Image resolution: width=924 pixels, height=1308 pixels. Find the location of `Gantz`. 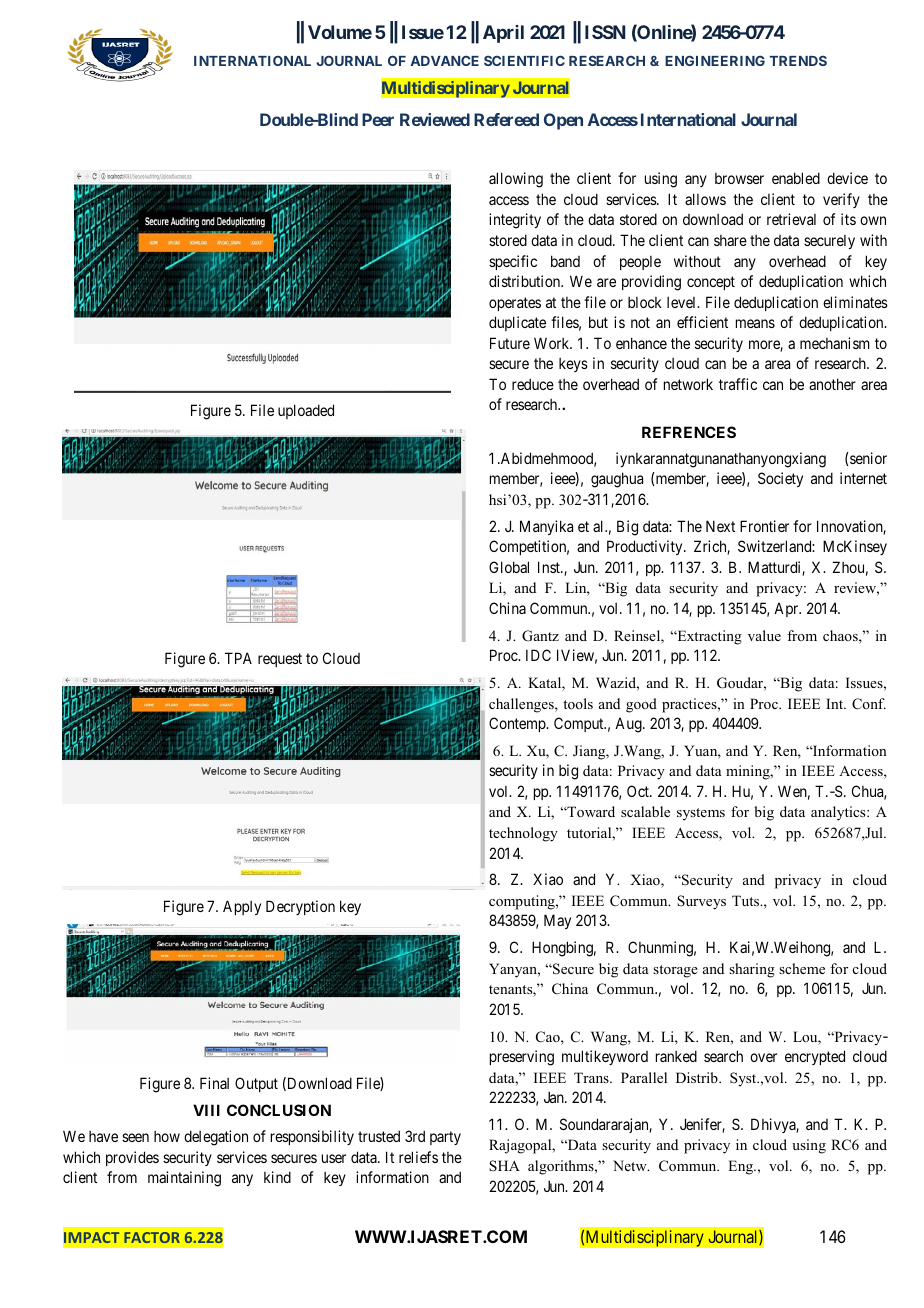

Gantz is located at coordinates (540, 636).
